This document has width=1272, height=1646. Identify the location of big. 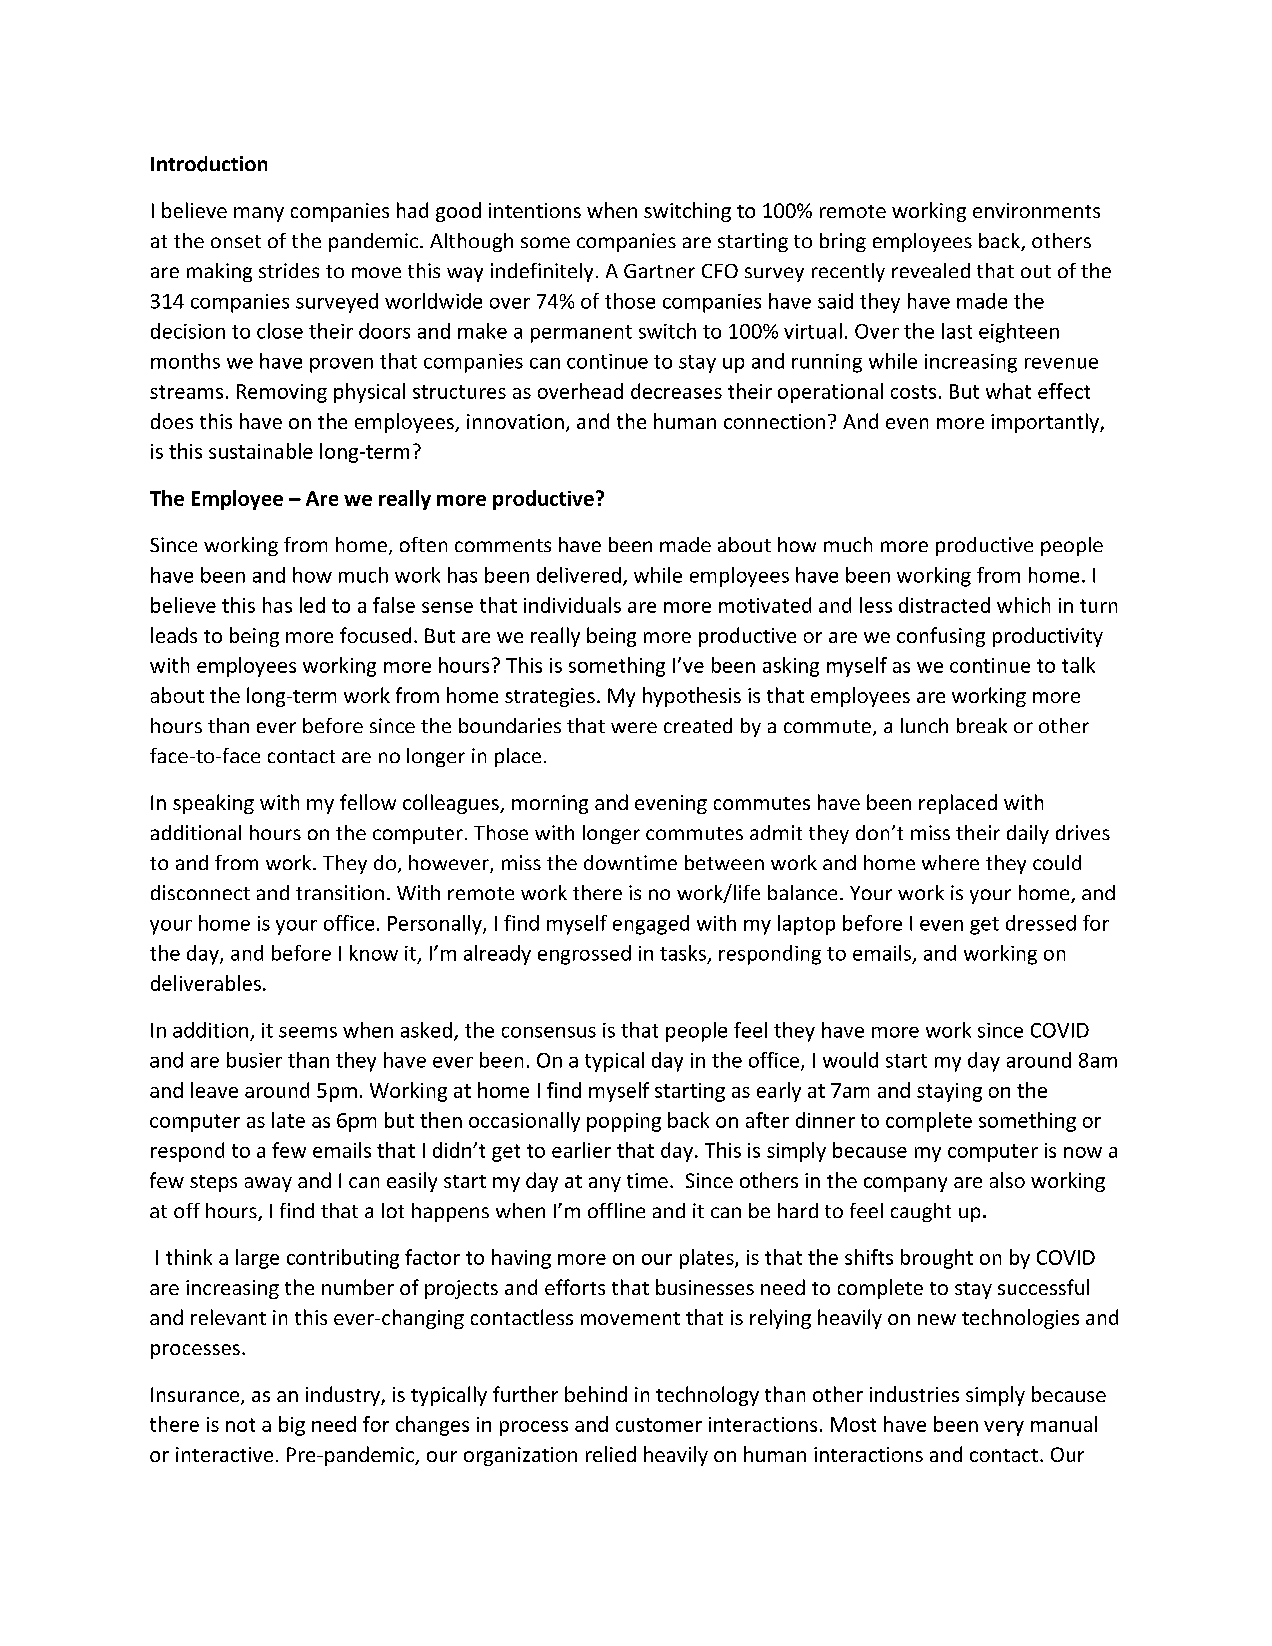
(292, 1426).
